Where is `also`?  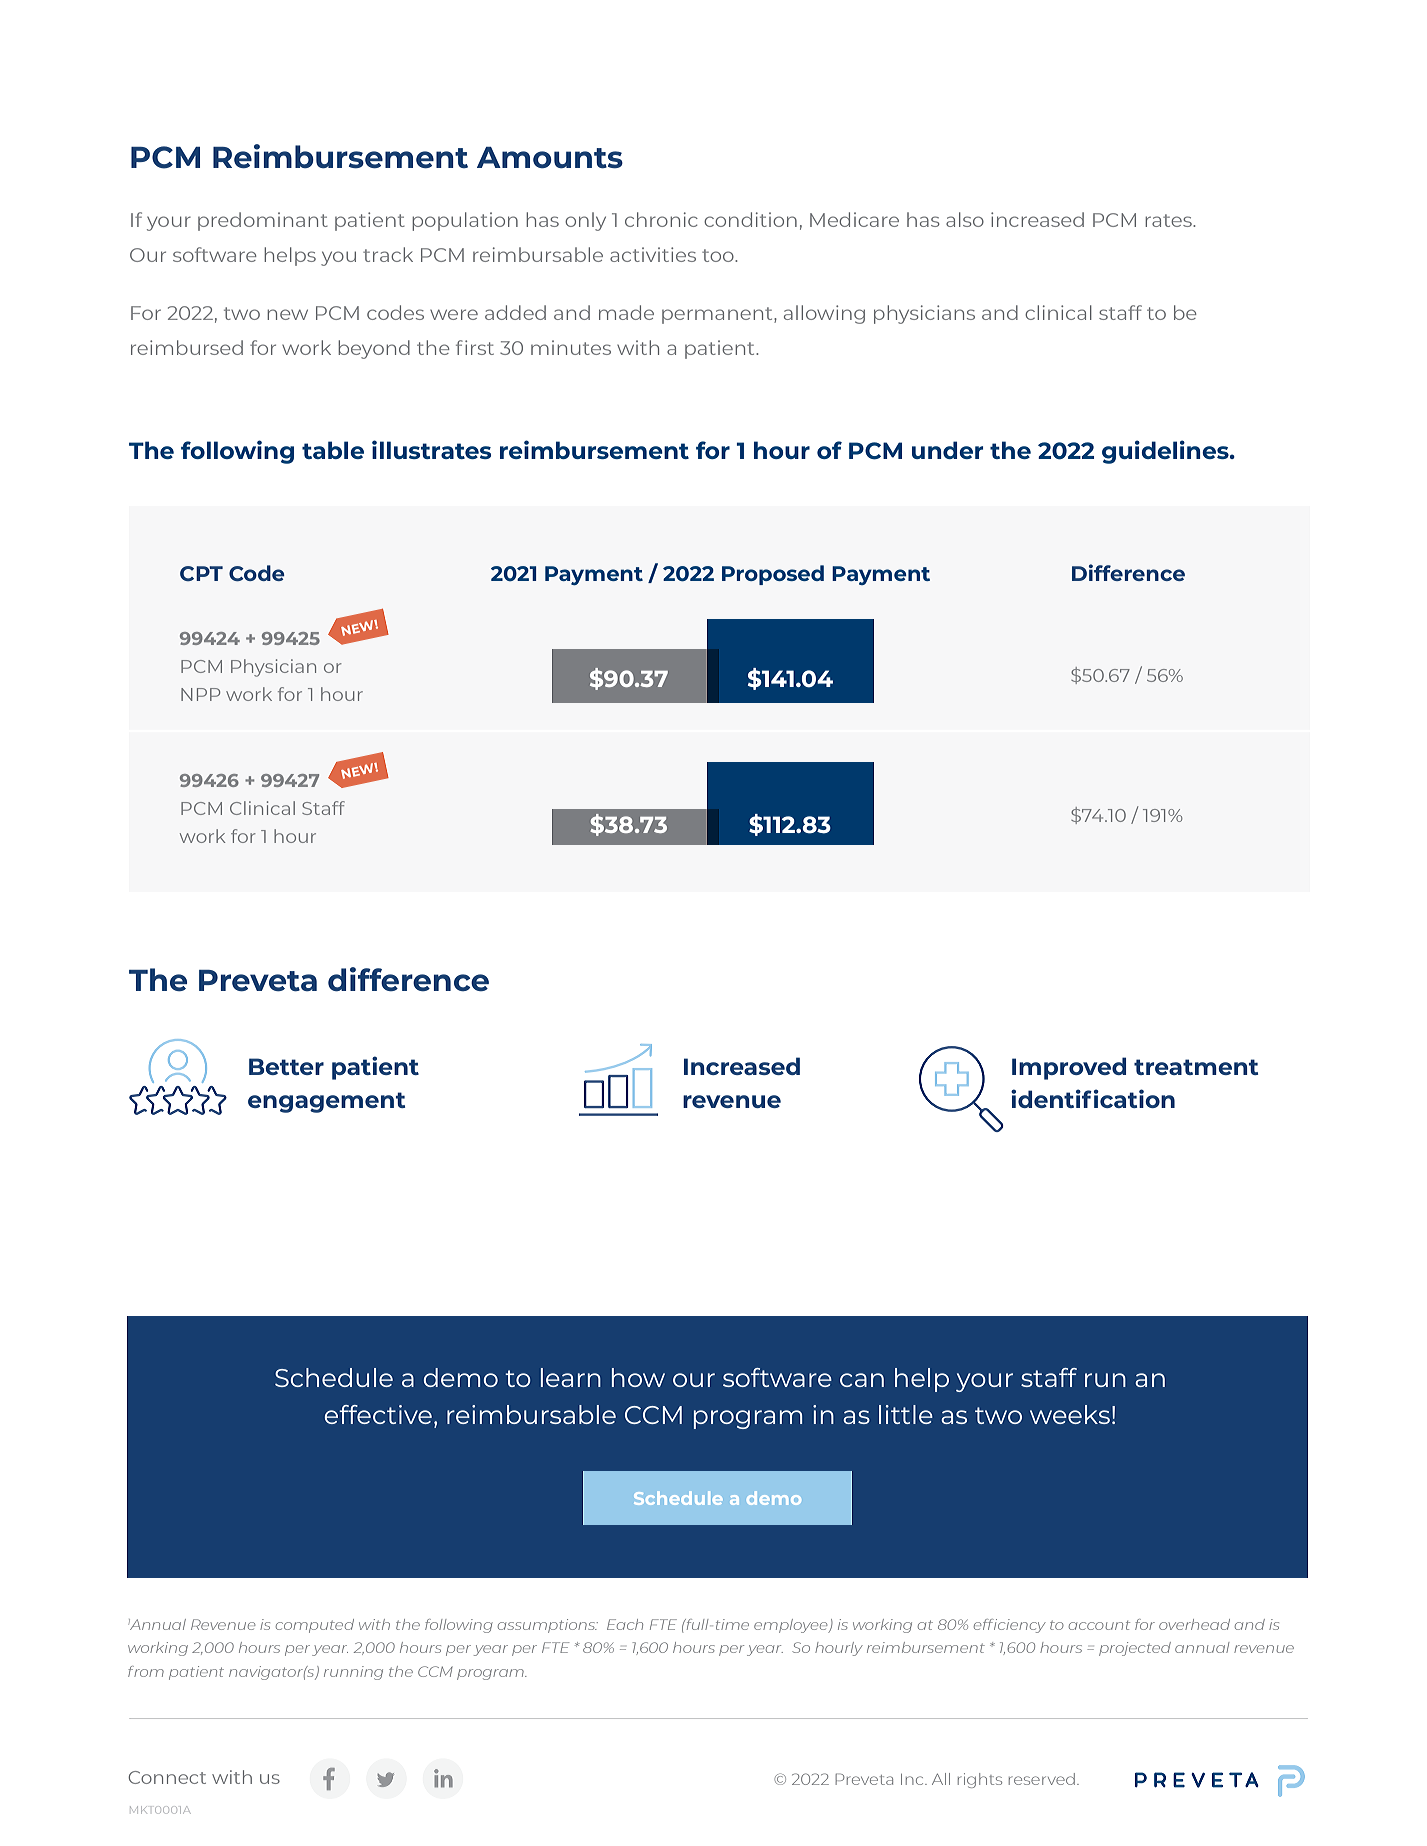
also is located at coordinates (965, 219).
